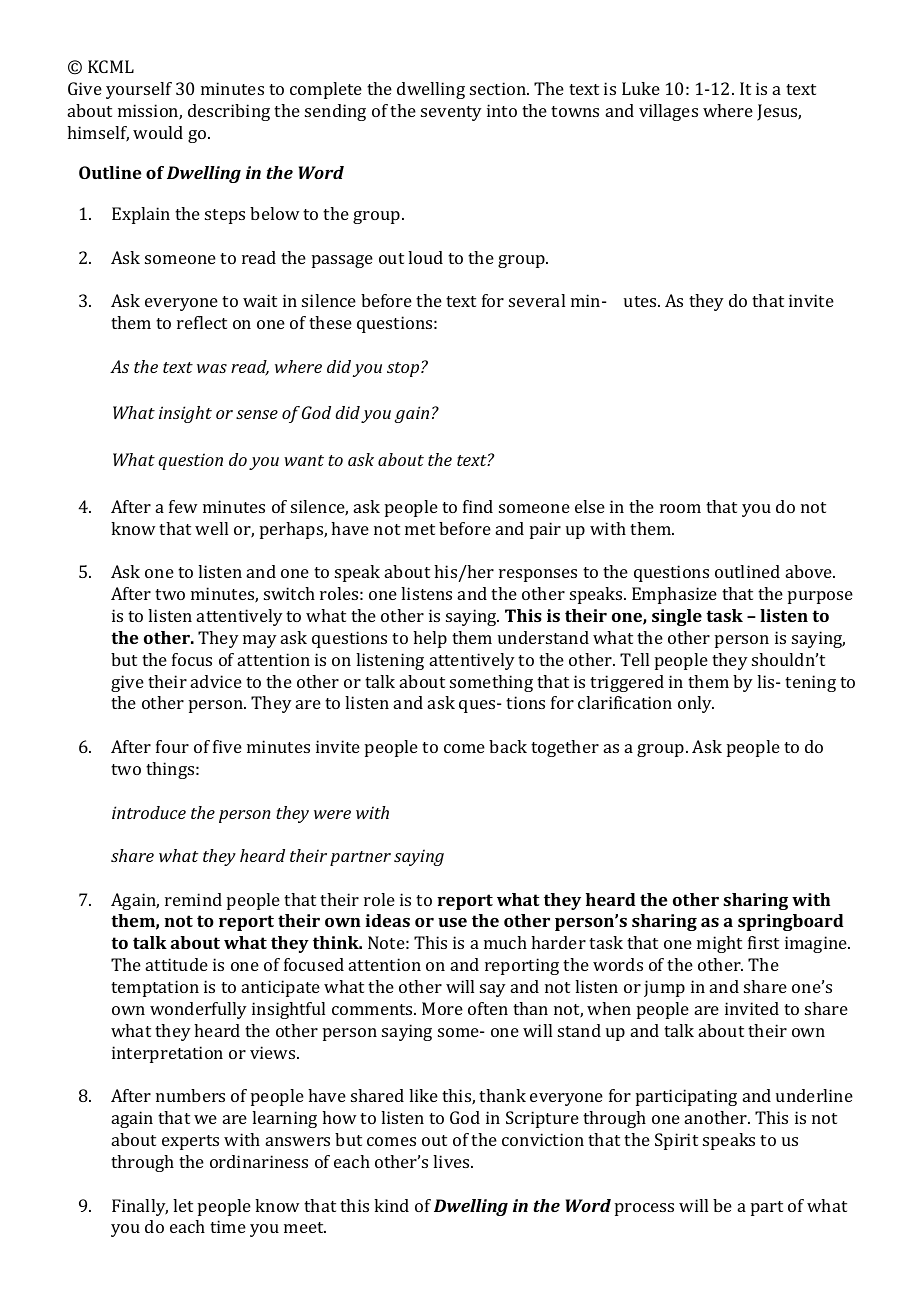 The width and height of the screenshot is (924, 1308). What do you see at coordinates (158, 132) in the screenshot?
I see `would` at bounding box center [158, 132].
